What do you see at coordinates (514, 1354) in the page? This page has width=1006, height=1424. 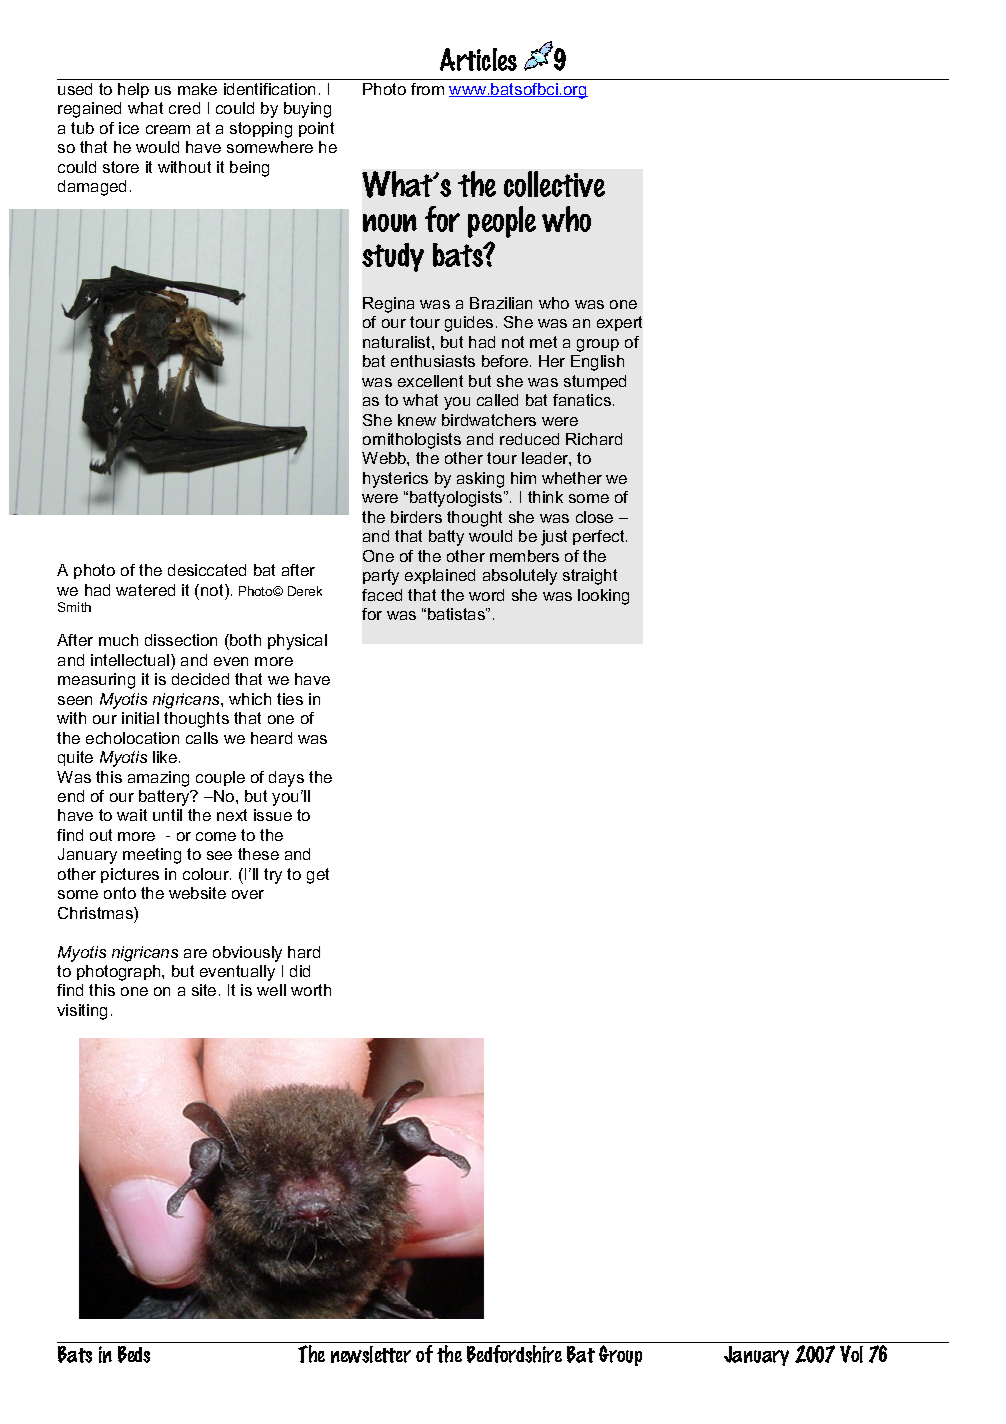 I see `Bedfordshire` at bounding box center [514, 1354].
